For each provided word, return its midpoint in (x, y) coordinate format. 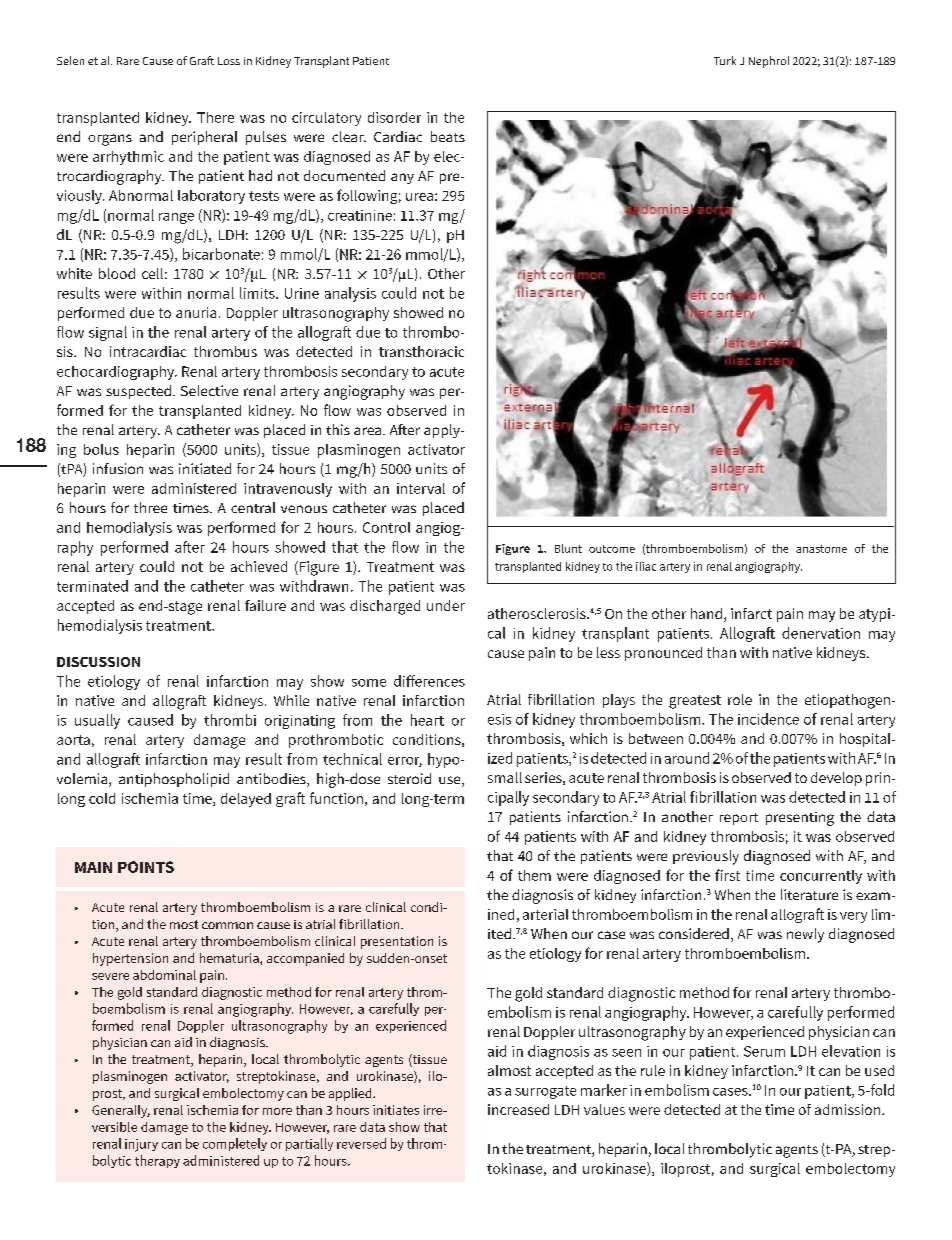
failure (265, 605)
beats (448, 136)
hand (706, 613)
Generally (121, 1111)
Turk (725, 60)
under (446, 605)
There (215, 117)
